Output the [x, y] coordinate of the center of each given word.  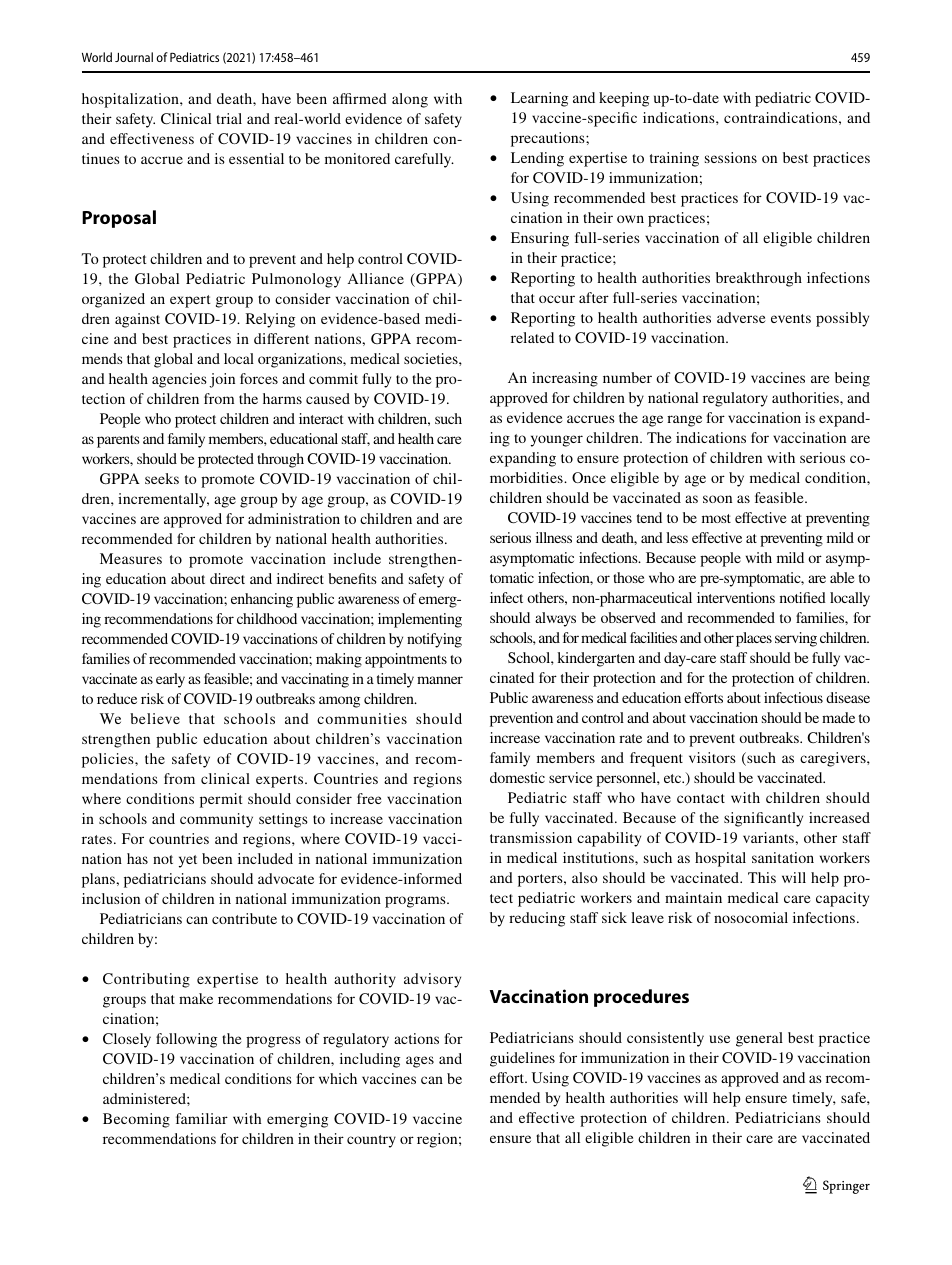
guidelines [522, 1059]
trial [229, 118]
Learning [539, 99]
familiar [202, 1118]
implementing [420, 620]
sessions [731, 157]
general [759, 1039]
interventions [736, 597]
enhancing [262, 600]
